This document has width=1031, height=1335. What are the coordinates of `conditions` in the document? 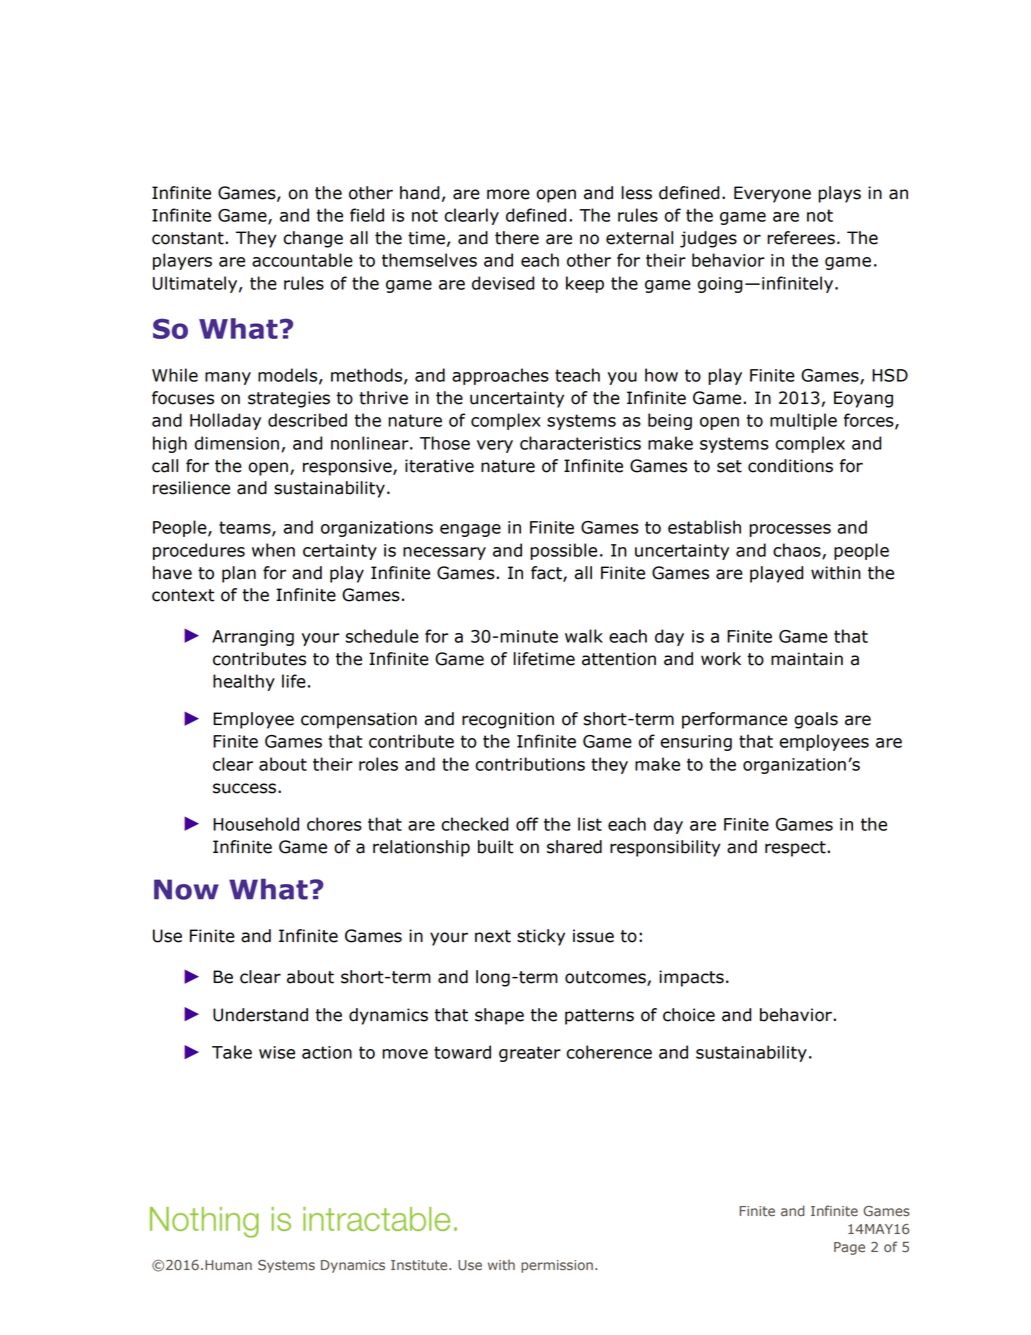 It's located at (790, 466).
